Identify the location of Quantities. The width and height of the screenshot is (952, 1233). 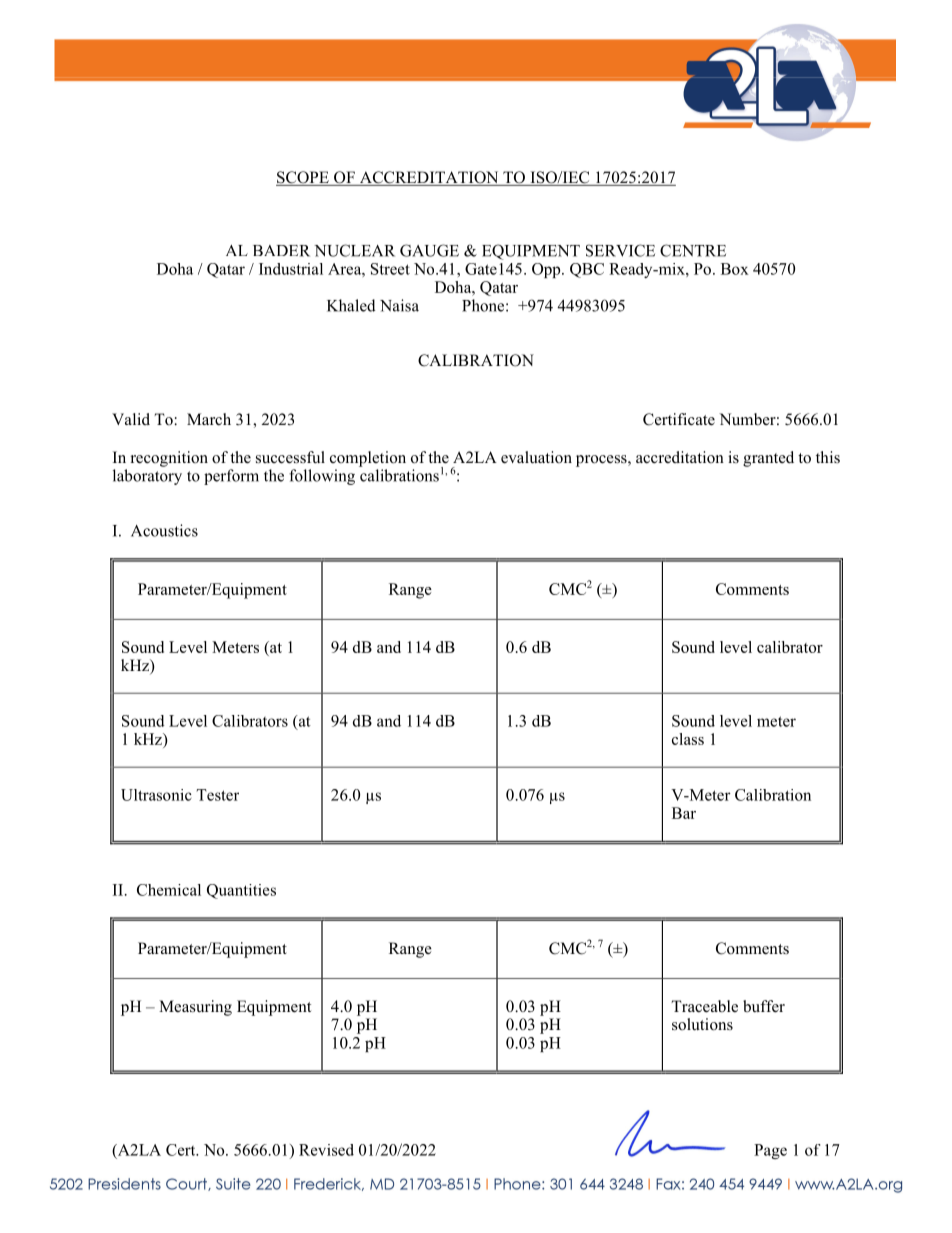
(241, 891).
